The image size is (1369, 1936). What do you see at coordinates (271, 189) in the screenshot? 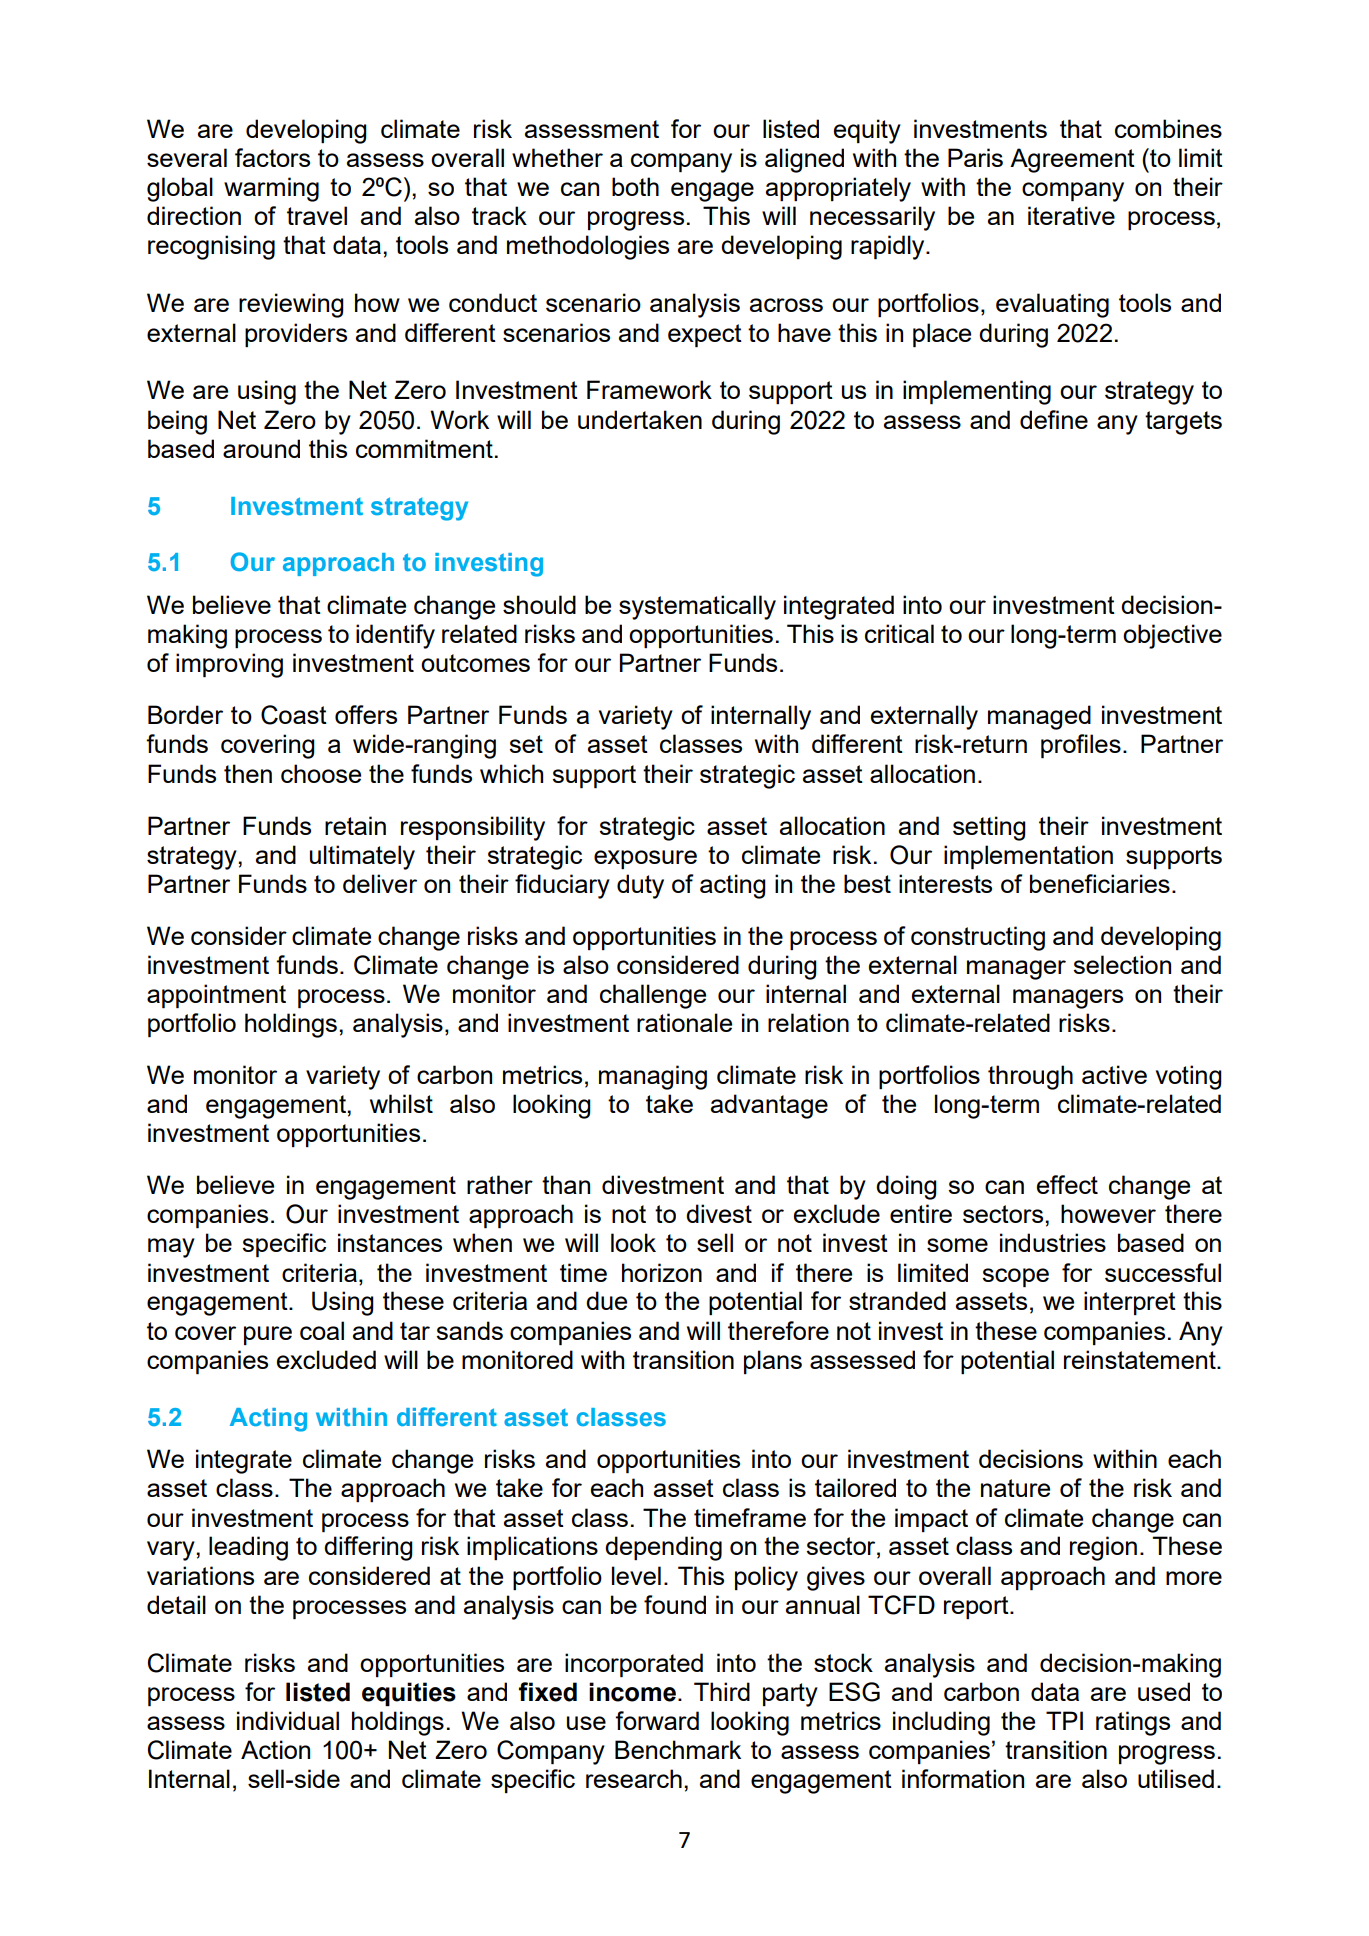
I see `warming` at bounding box center [271, 189].
